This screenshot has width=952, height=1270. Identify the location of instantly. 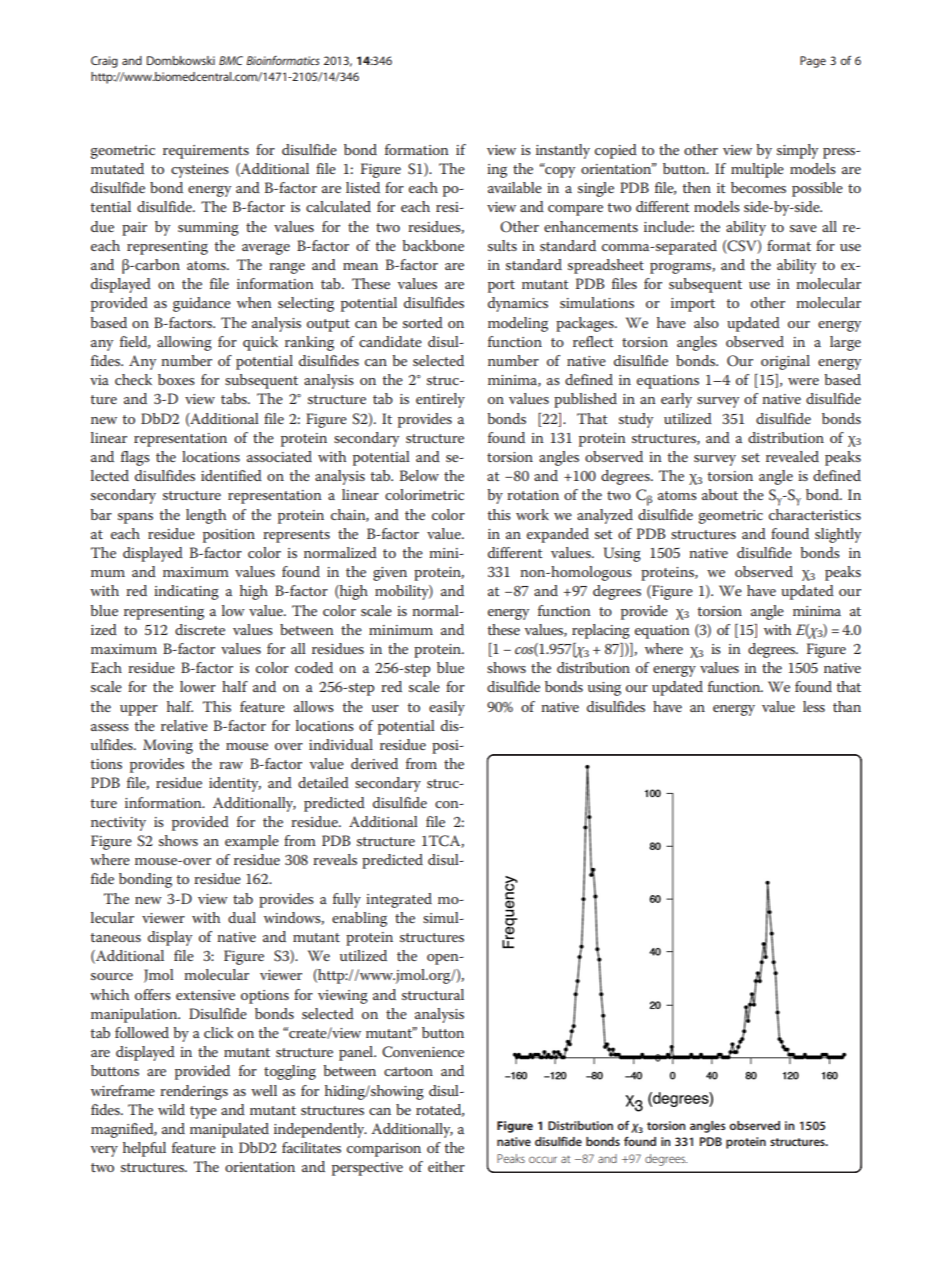
(563, 151).
